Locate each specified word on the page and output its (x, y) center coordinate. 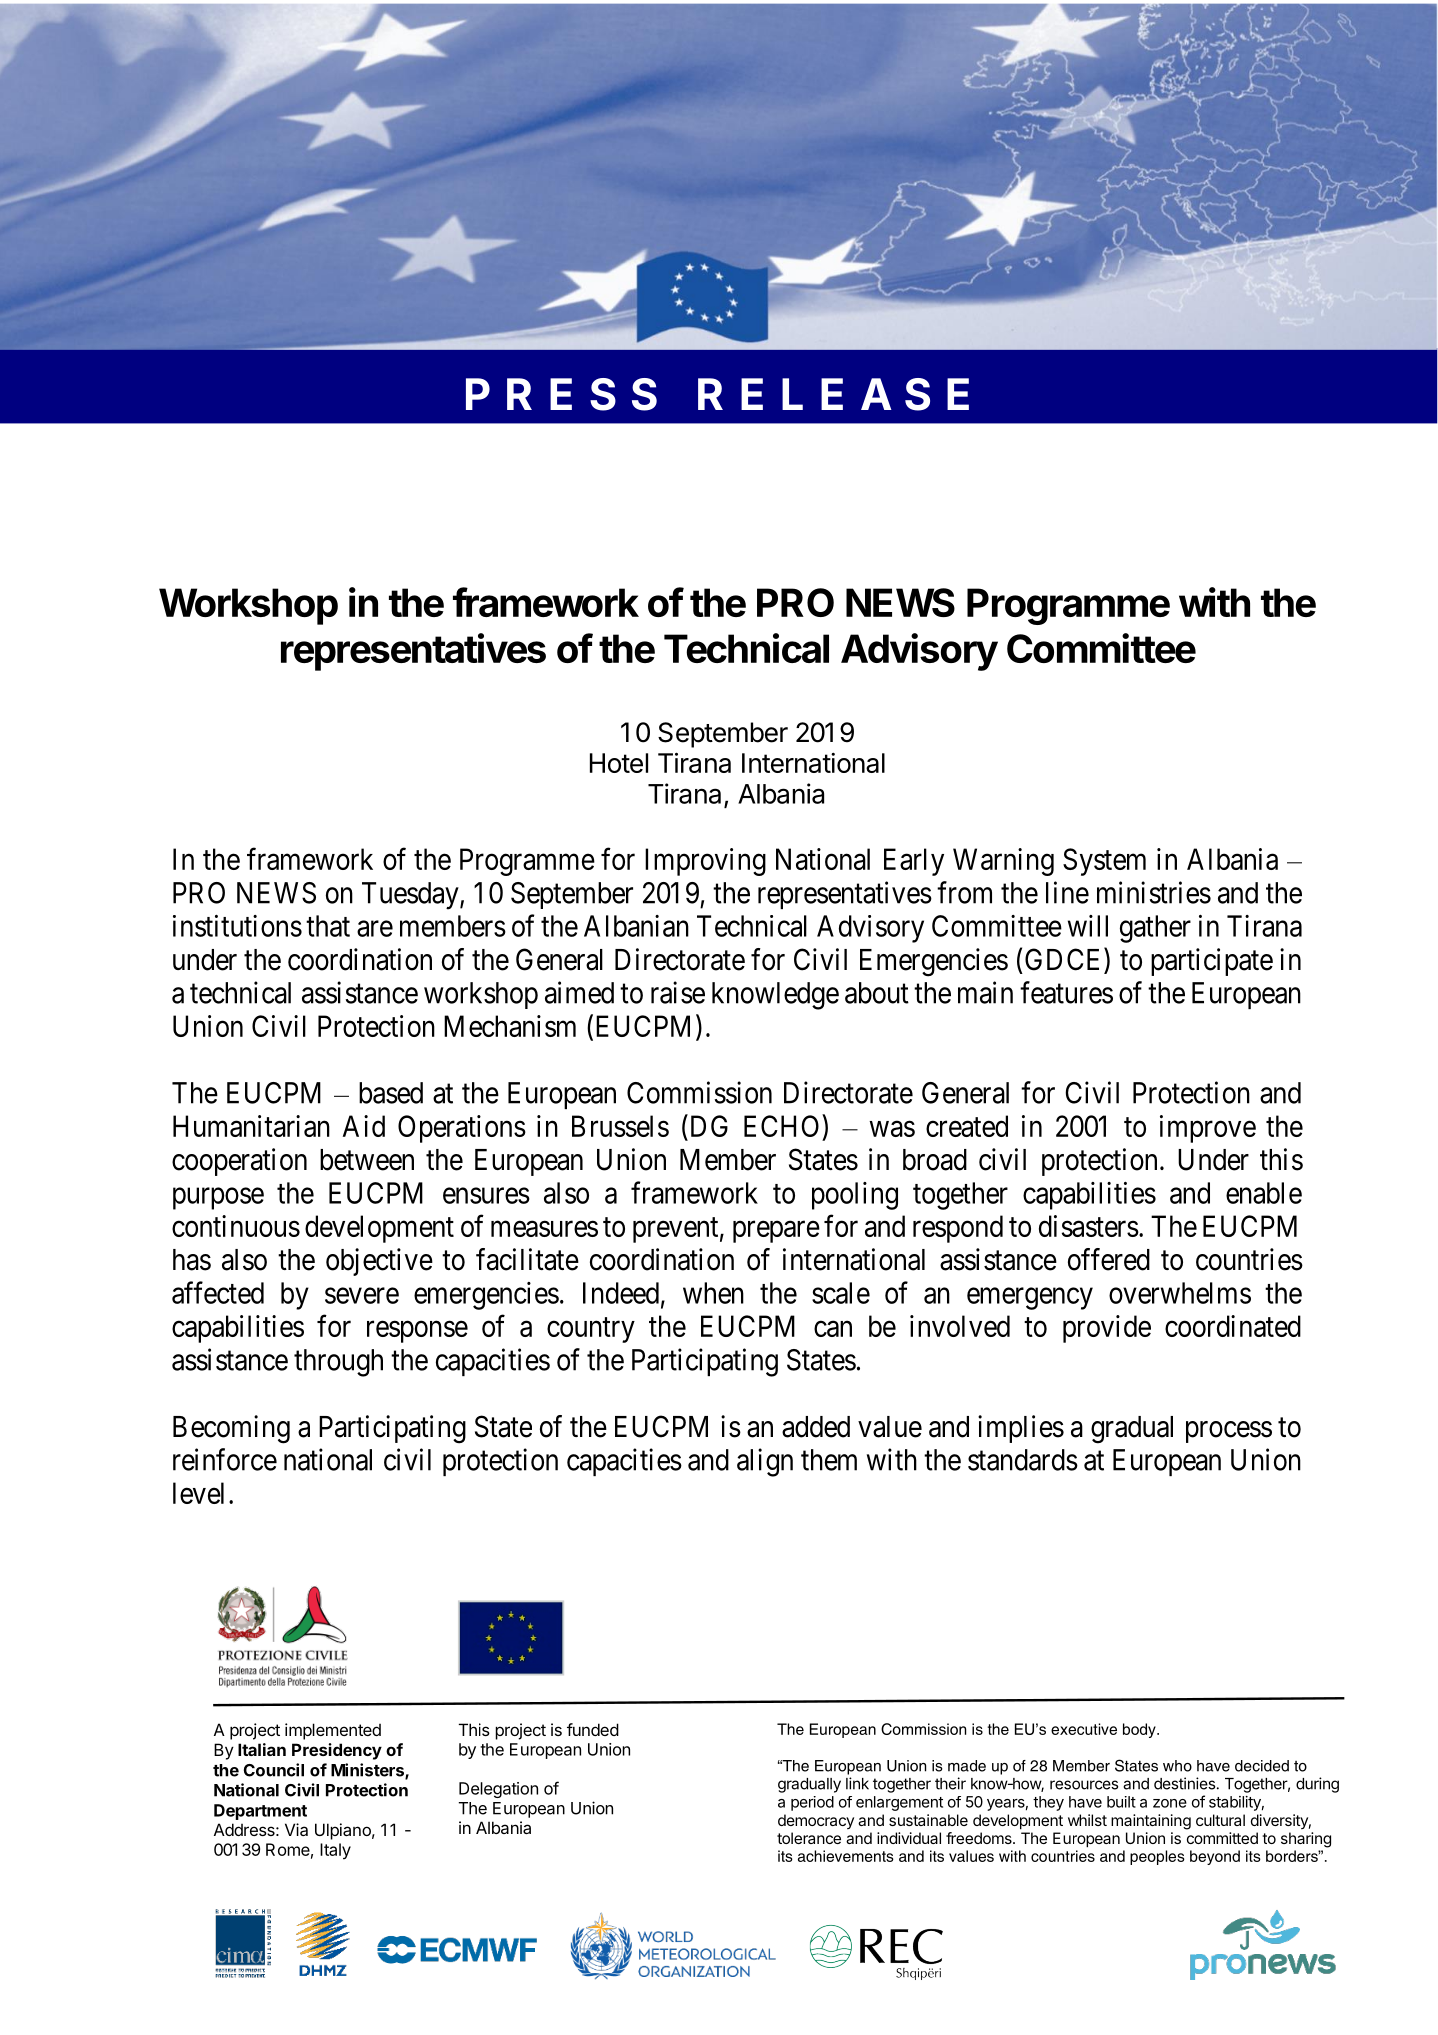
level (198, 1493)
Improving (705, 862)
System (1104, 862)
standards (1023, 1460)
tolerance (809, 1838)
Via (296, 1829)
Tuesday (411, 896)
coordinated (1233, 1326)
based (391, 1093)
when (713, 1293)
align (765, 1462)
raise (678, 992)
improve (1208, 1129)
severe (362, 1296)
